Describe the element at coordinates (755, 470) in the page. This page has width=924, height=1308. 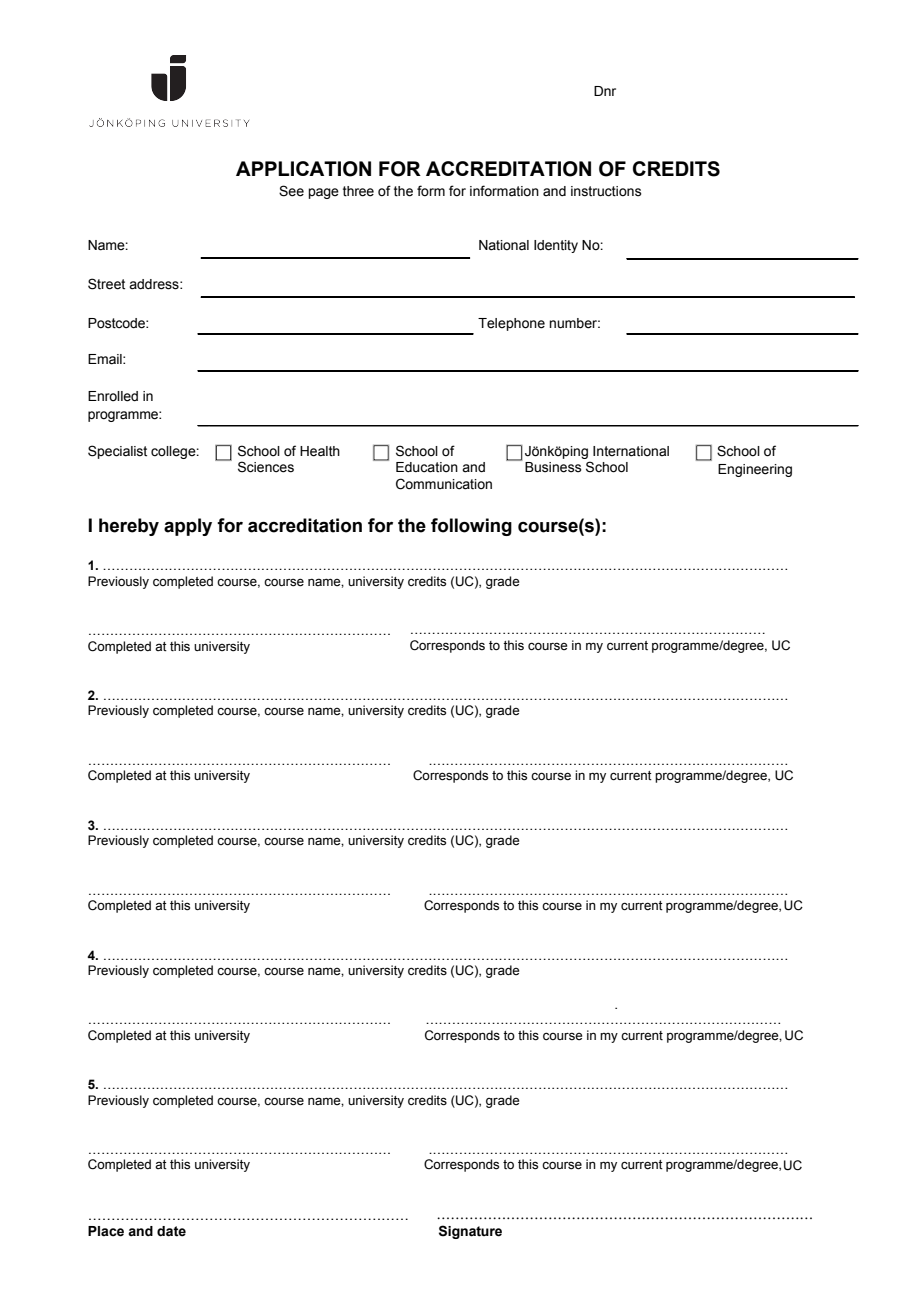
I see `Engineering` at that location.
